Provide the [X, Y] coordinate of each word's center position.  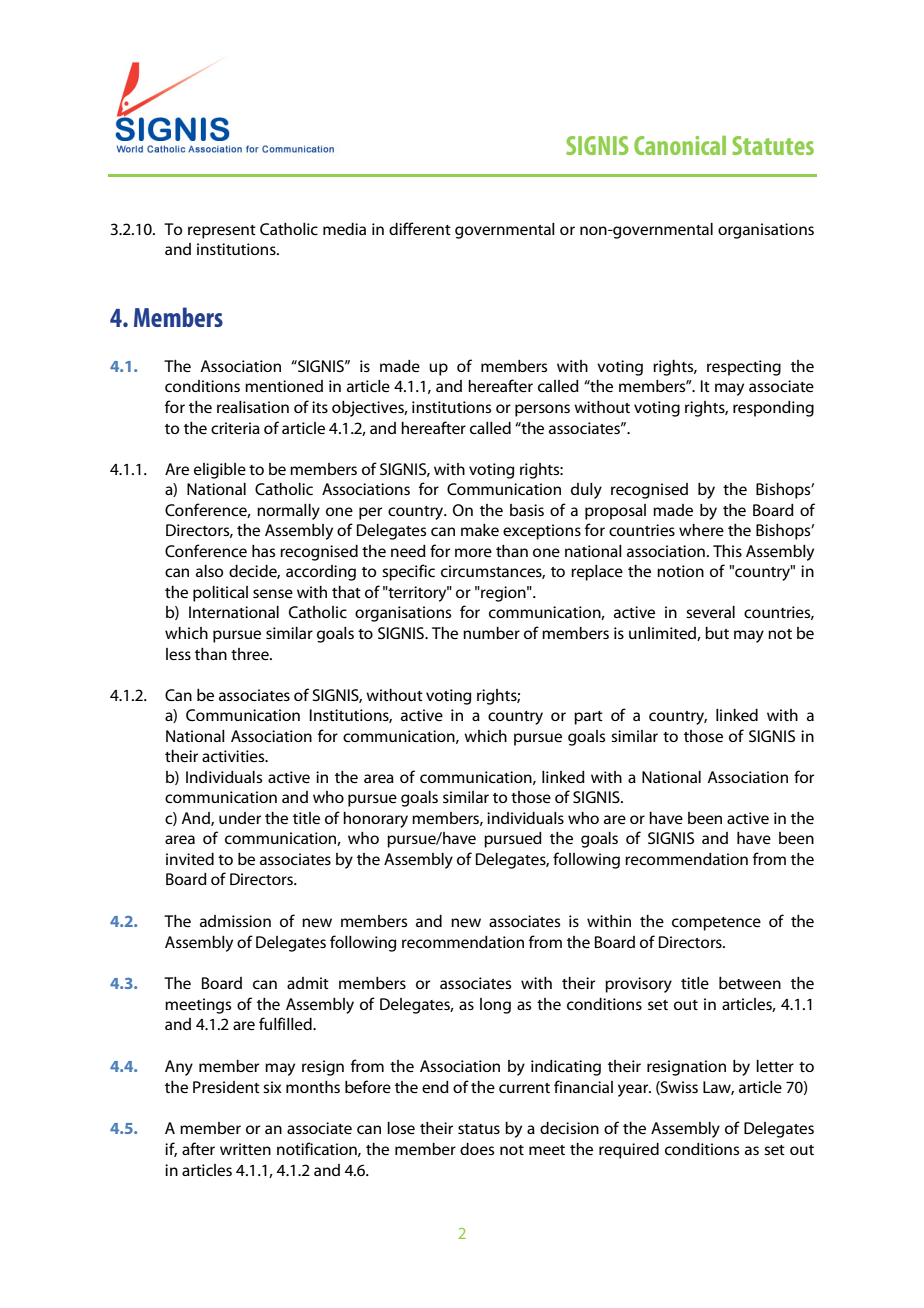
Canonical [680, 145]
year [634, 1090]
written [245, 1149]
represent [222, 232]
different [420, 228]
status [479, 1129]
